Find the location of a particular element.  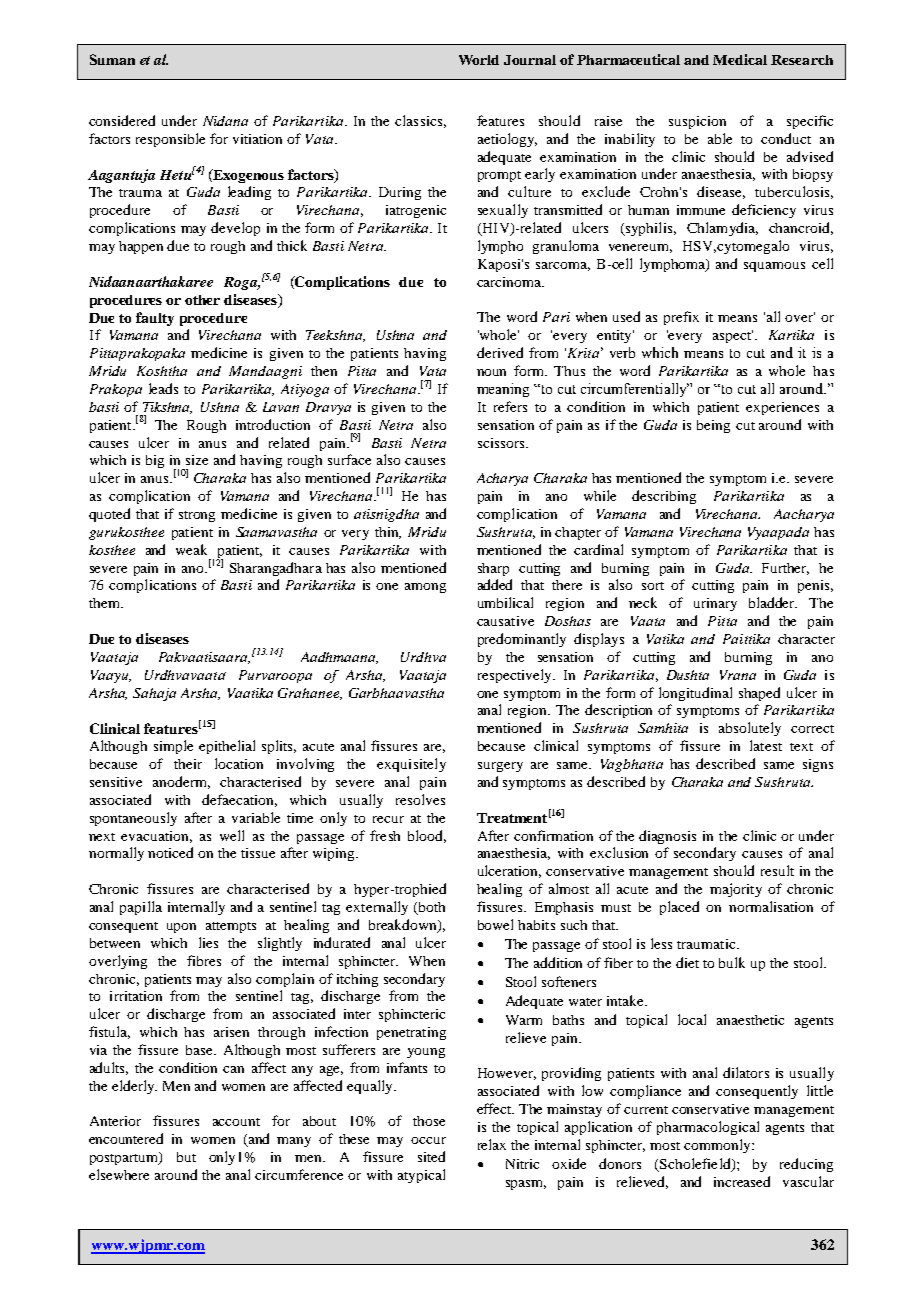

responsible is located at coordinates (170, 140).
